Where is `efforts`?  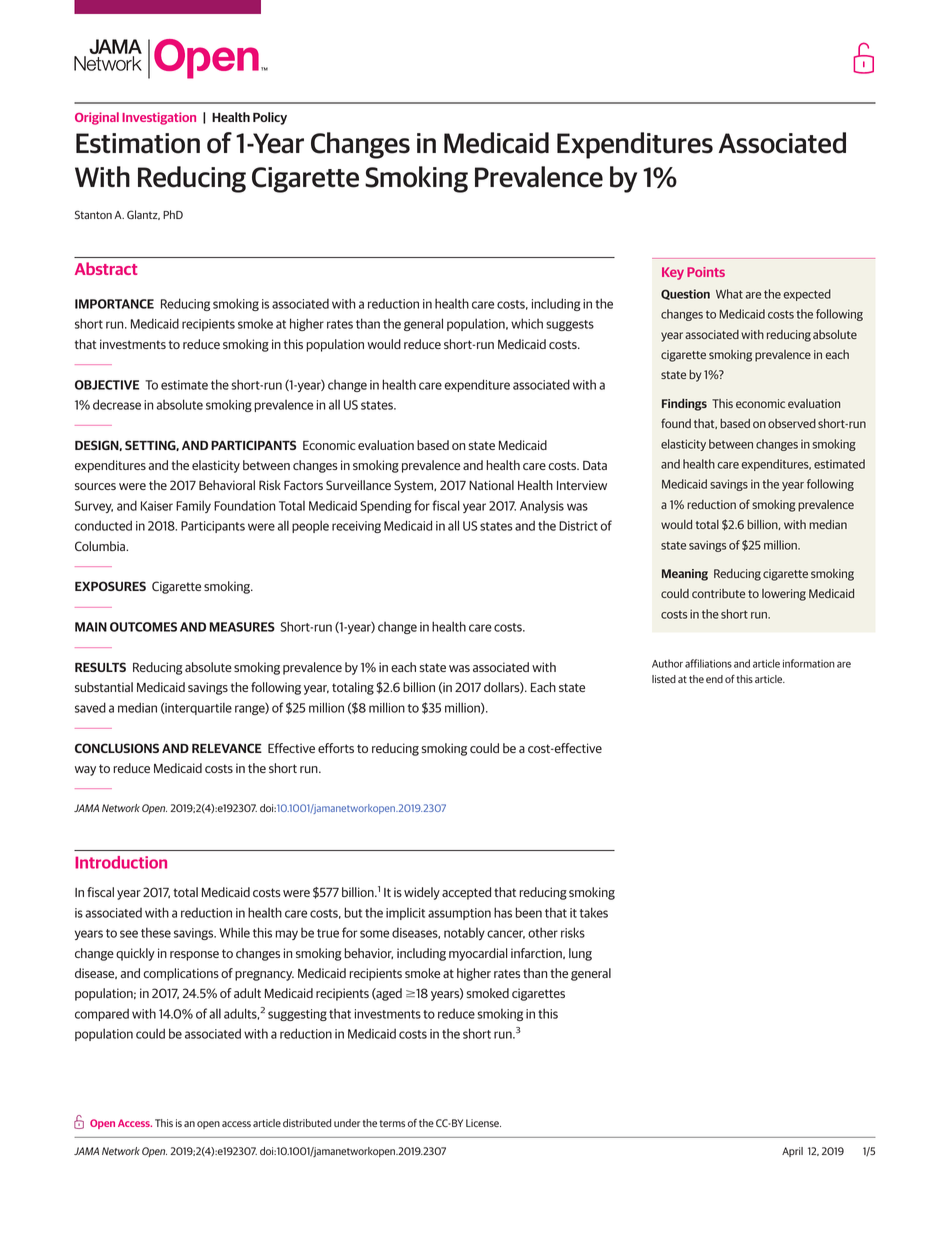 efforts is located at coordinates (336, 748).
